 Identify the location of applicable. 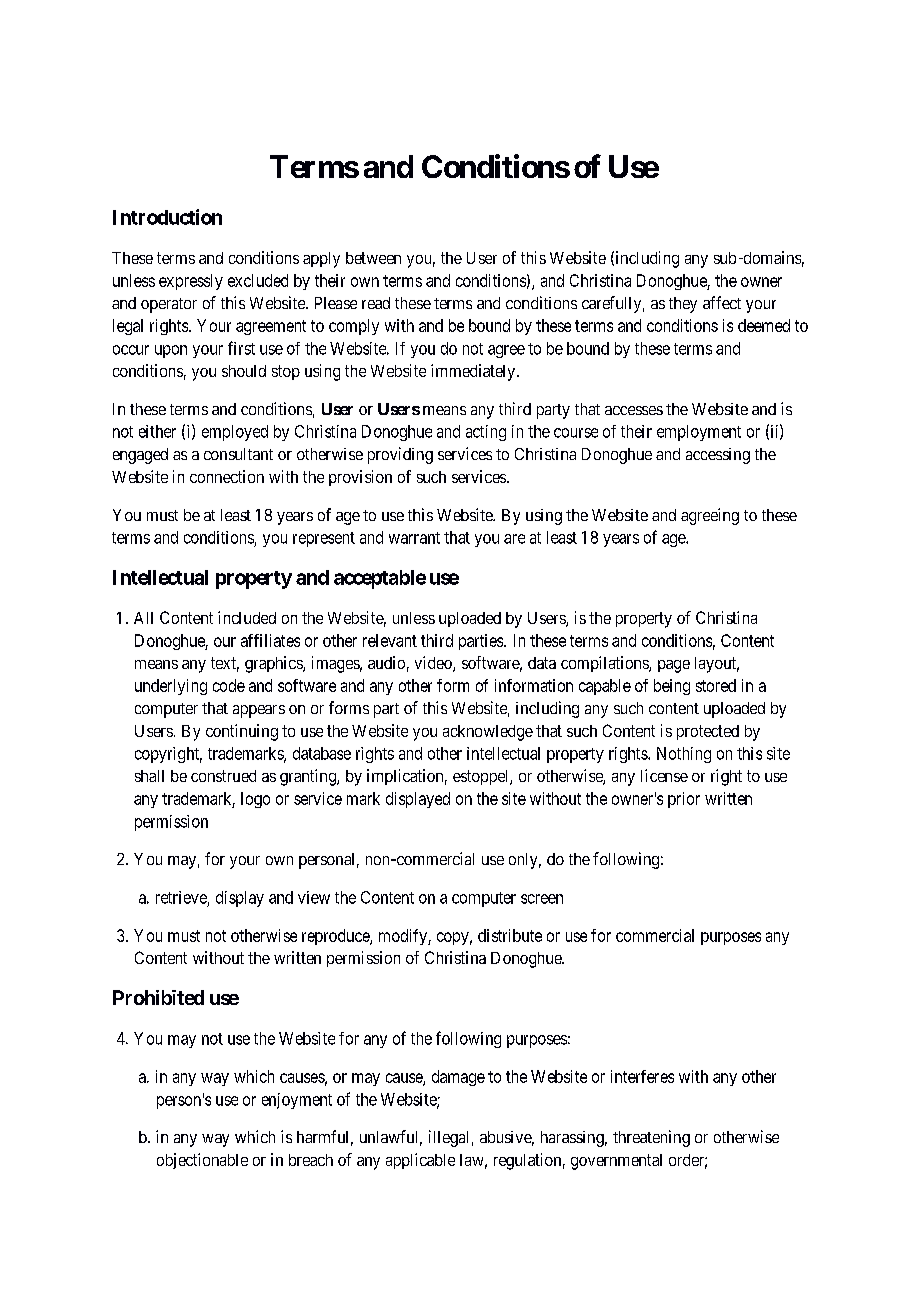
(420, 1161).
